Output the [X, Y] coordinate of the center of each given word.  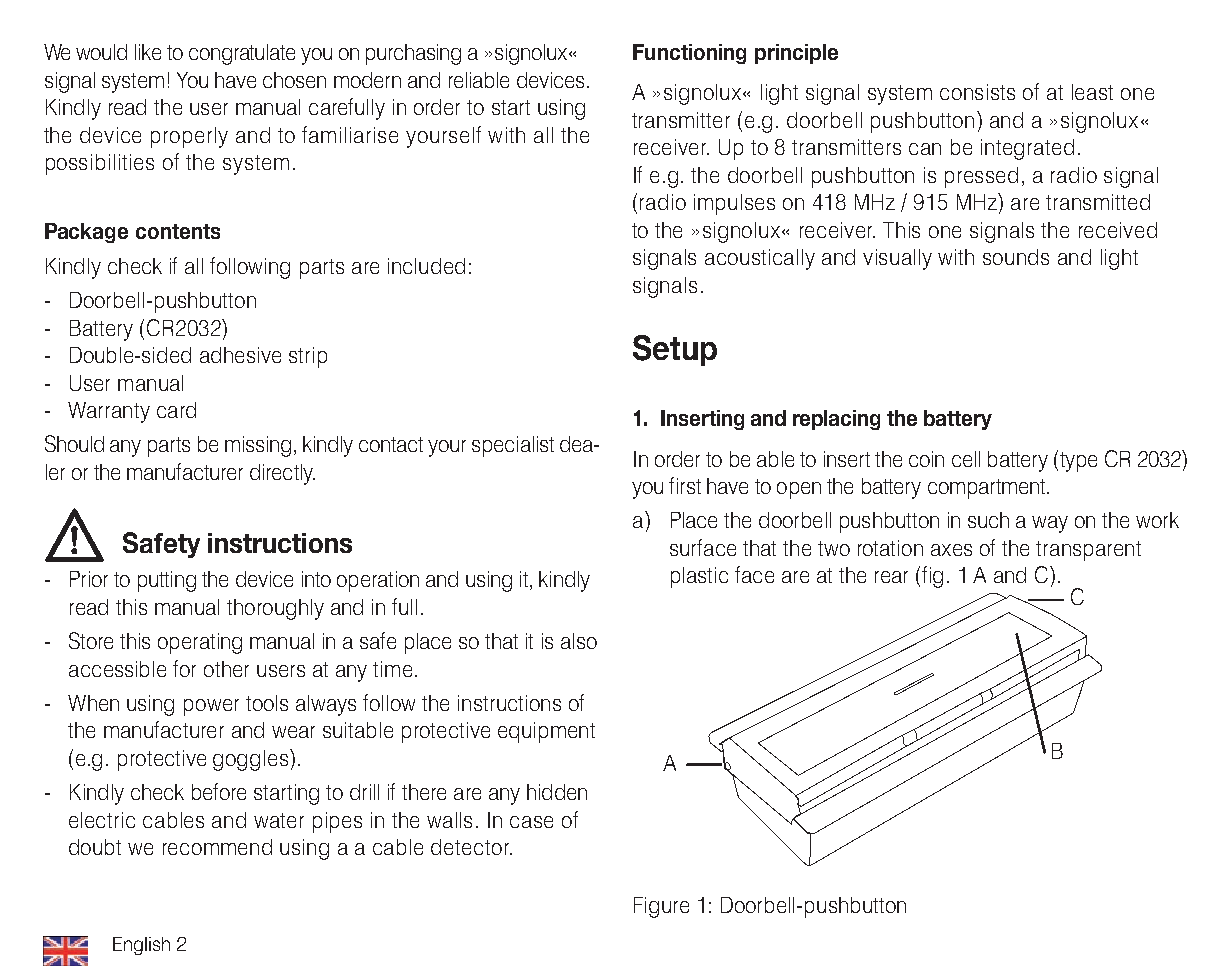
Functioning [689, 54]
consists [977, 92]
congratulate [242, 54]
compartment [988, 489]
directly [282, 474]
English [141, 946]
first [685, 485]
